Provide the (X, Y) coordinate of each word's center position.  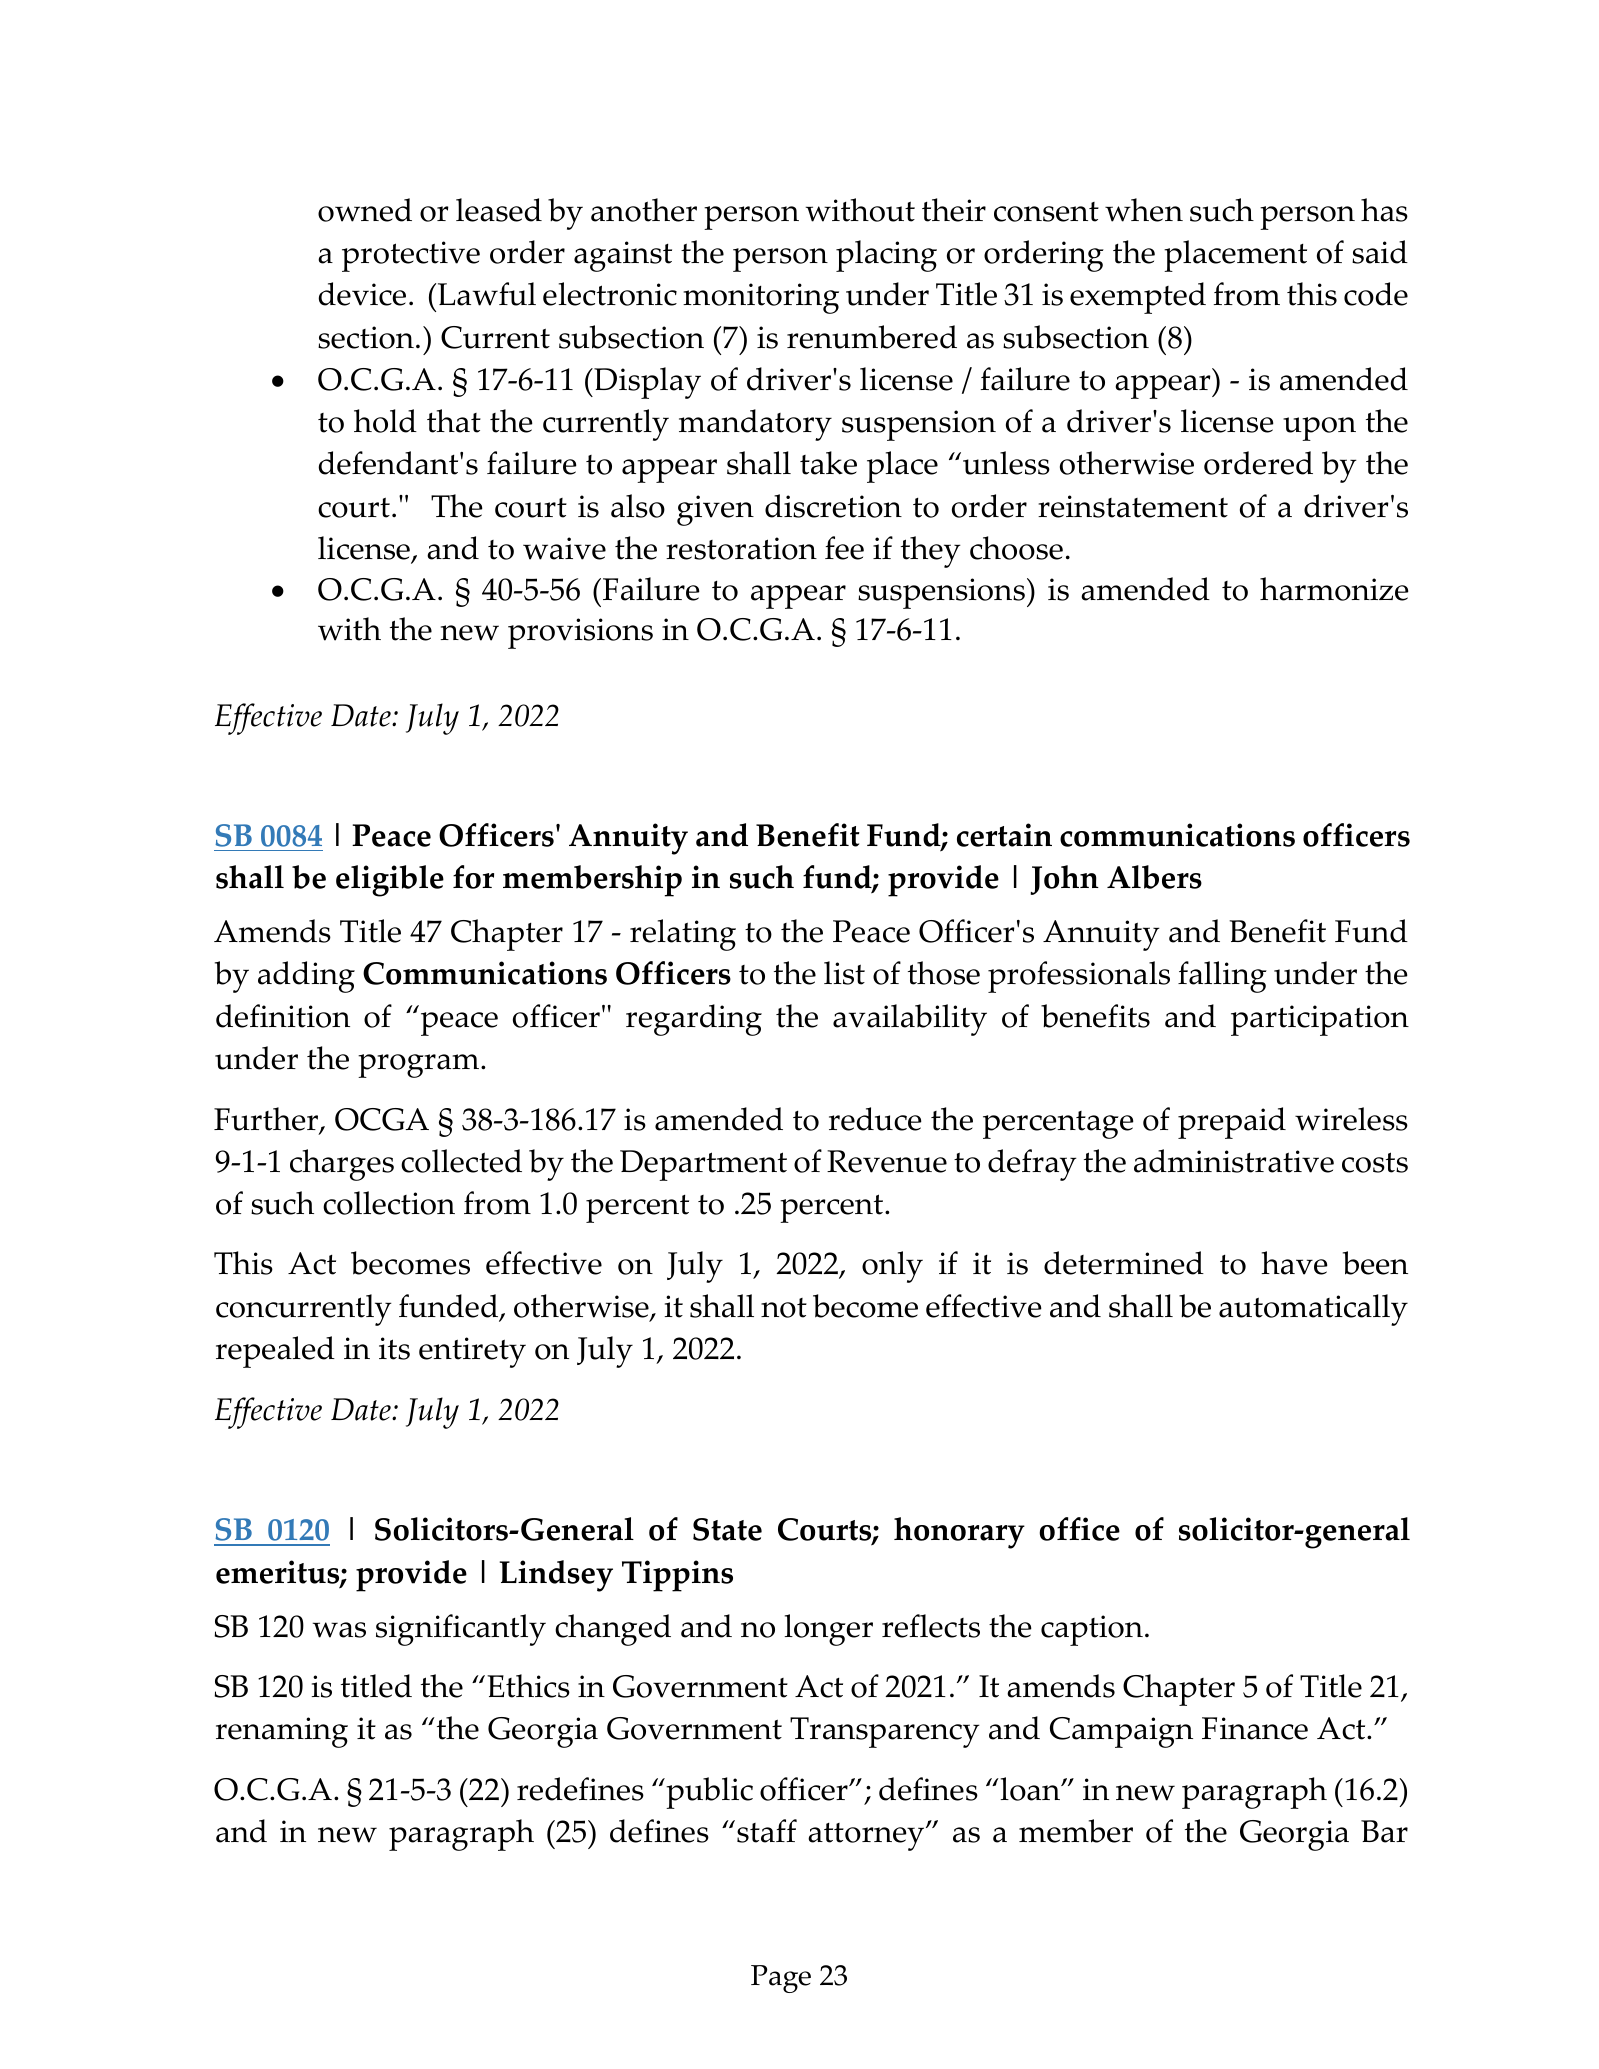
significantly (461, 1630)
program (420, 1066)
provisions (580, 633)
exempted (1138, 298)
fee (844, 548)
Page (781, 1979)
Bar (1384, 1831)
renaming (282, 1732)
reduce (875, 1119)
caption (1092, 1630)
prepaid (1232, 1123)
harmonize (1334, 589)
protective (411, 256)
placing (886, 256)
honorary (959, 1533)
